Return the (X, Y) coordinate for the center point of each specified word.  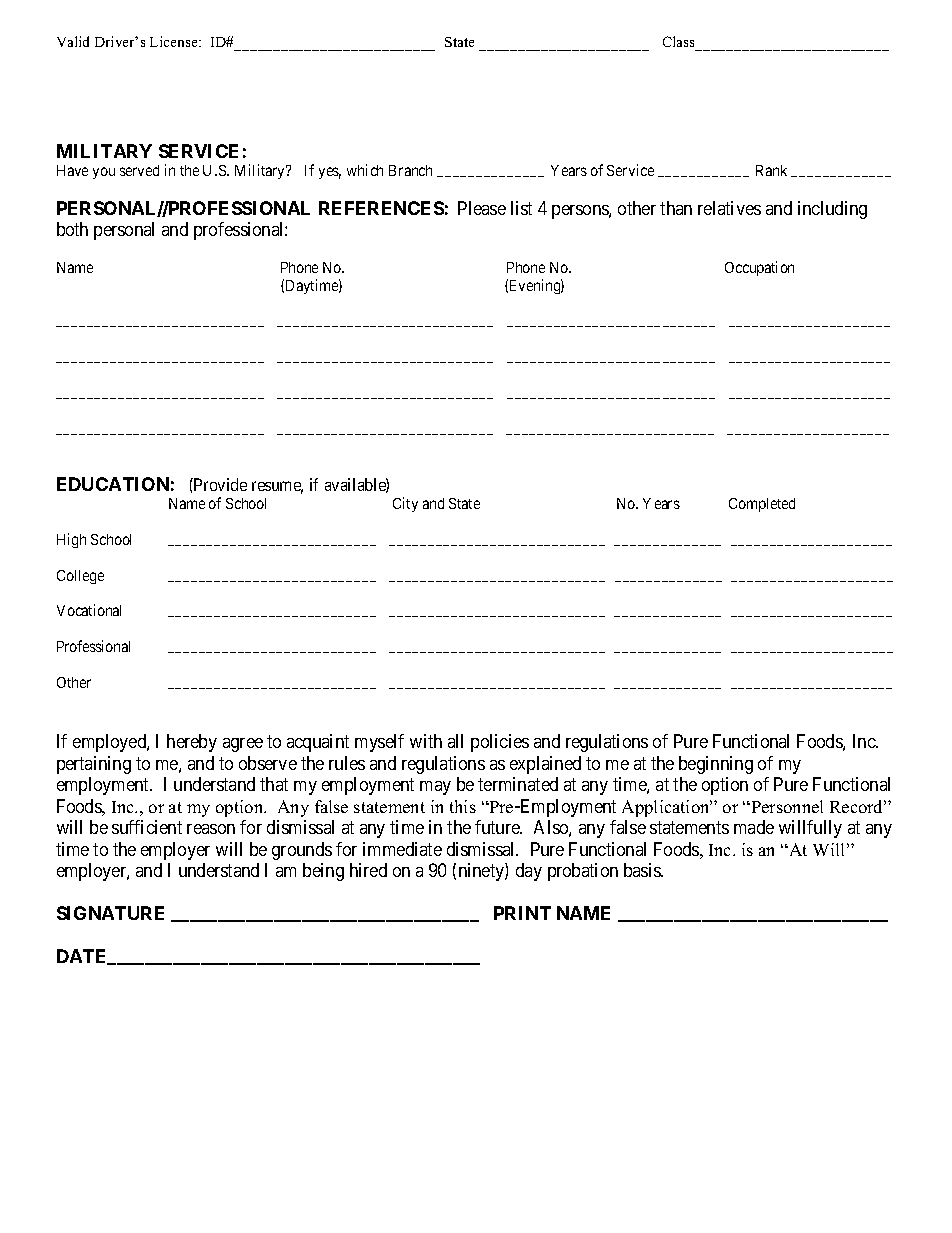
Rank (771, 170)
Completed (762, 505)
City (405, 504)
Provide (219, 484)
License (175, 41)
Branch (410, 170)
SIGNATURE (110, 913)
